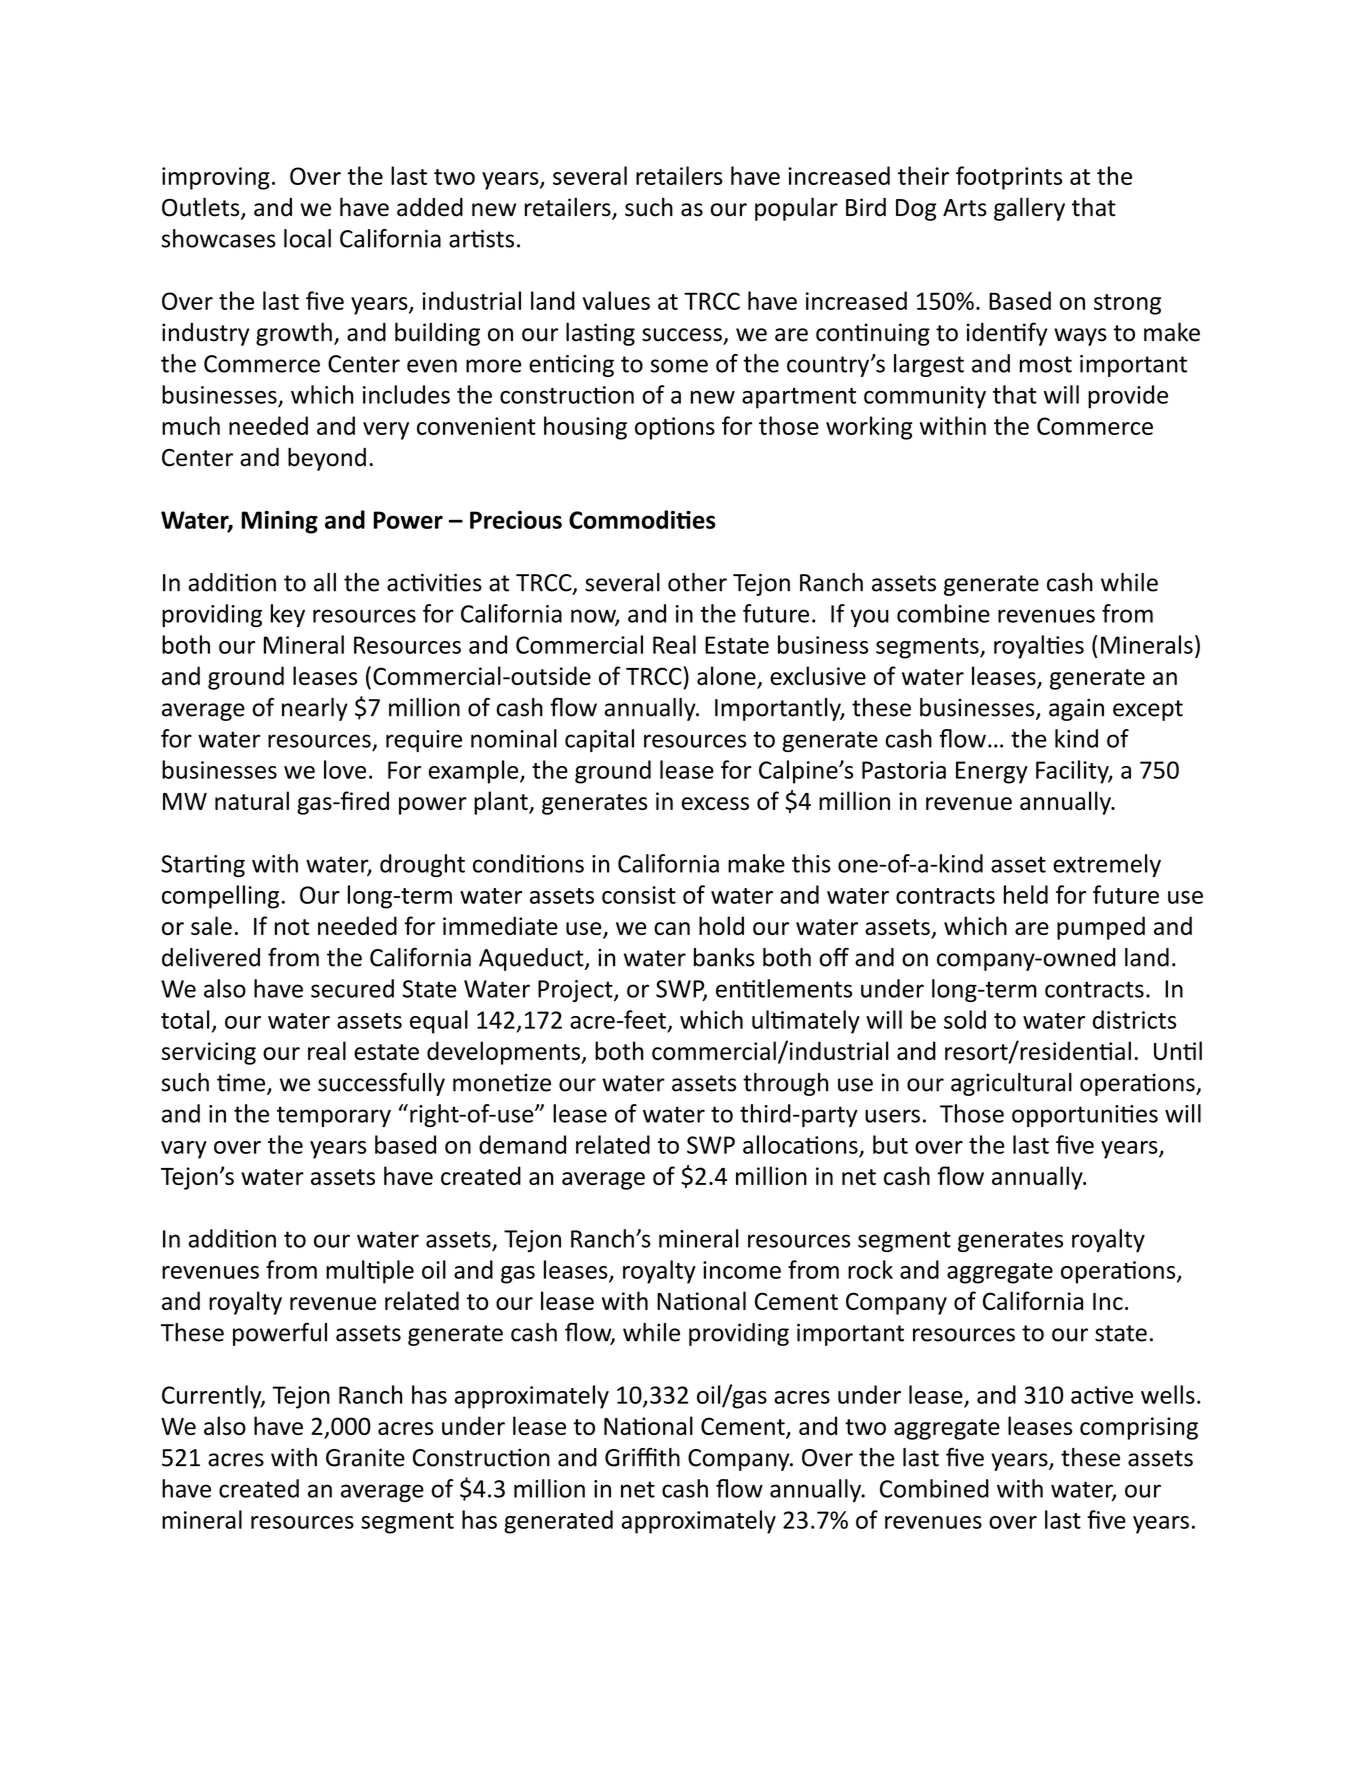 The width and height of the image is (1366, 1768). Describe the element at coordinates (1011, 1084) in the image. I see `agricultural` at that location.
